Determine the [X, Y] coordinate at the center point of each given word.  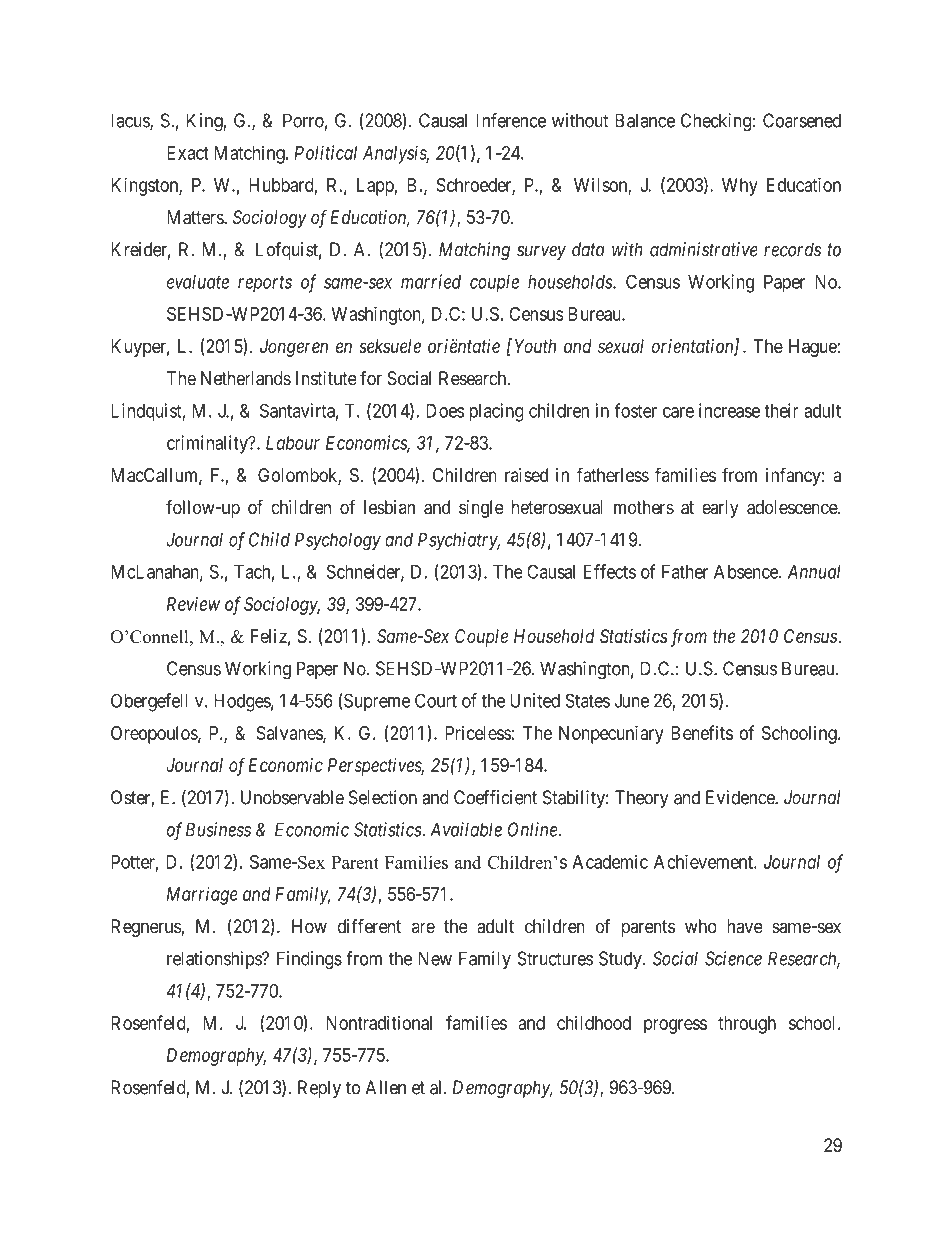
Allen [386, 1087]
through [747, 1025]
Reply [319, 1089]
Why [740, 187]
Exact [188, 153]
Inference [511, 120]
